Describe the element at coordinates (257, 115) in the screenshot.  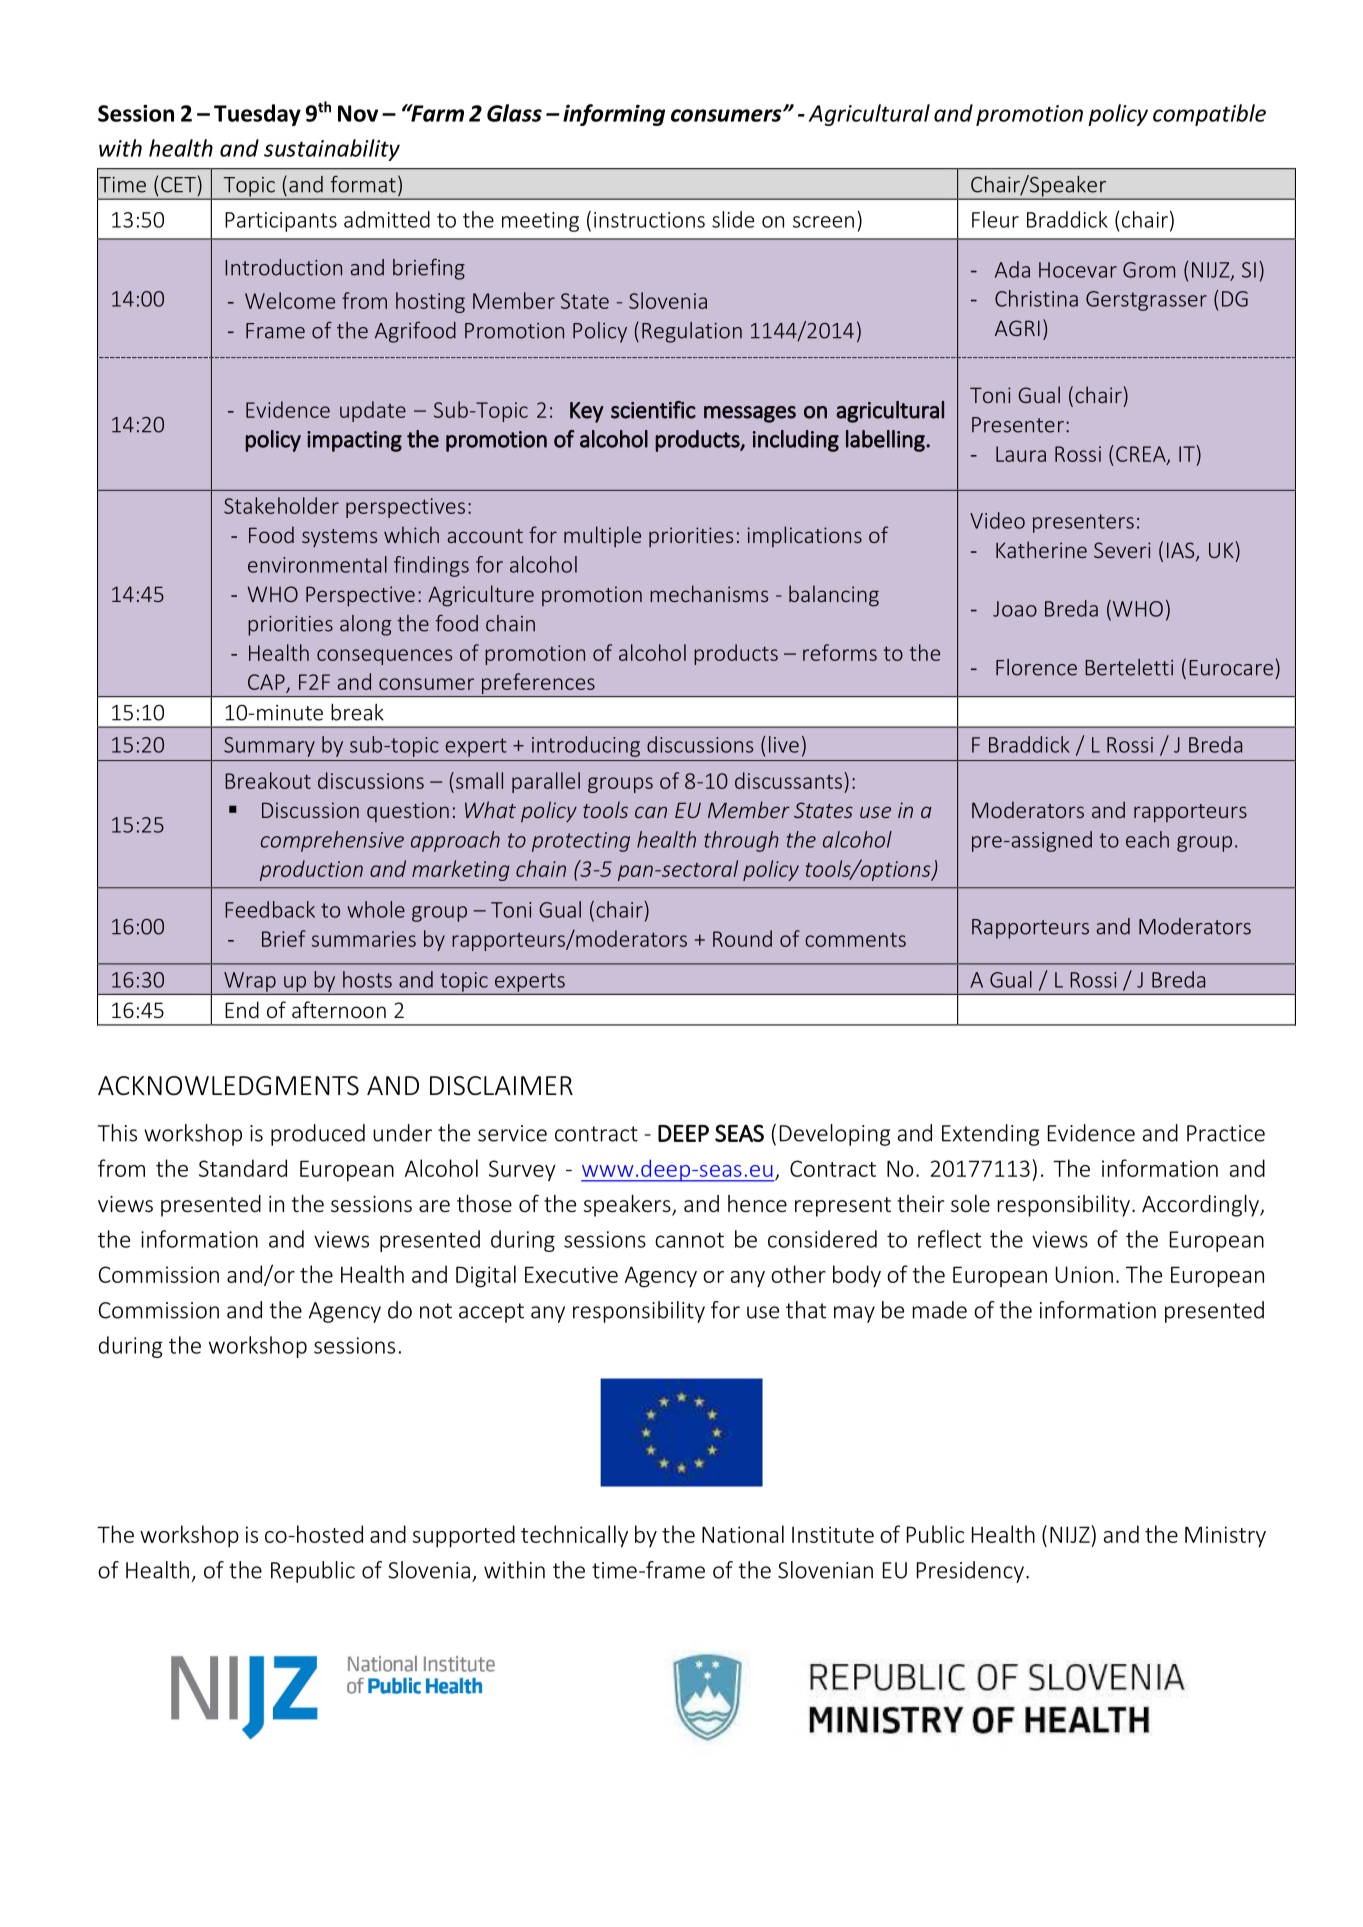
I see `Tuesday` at that location.
